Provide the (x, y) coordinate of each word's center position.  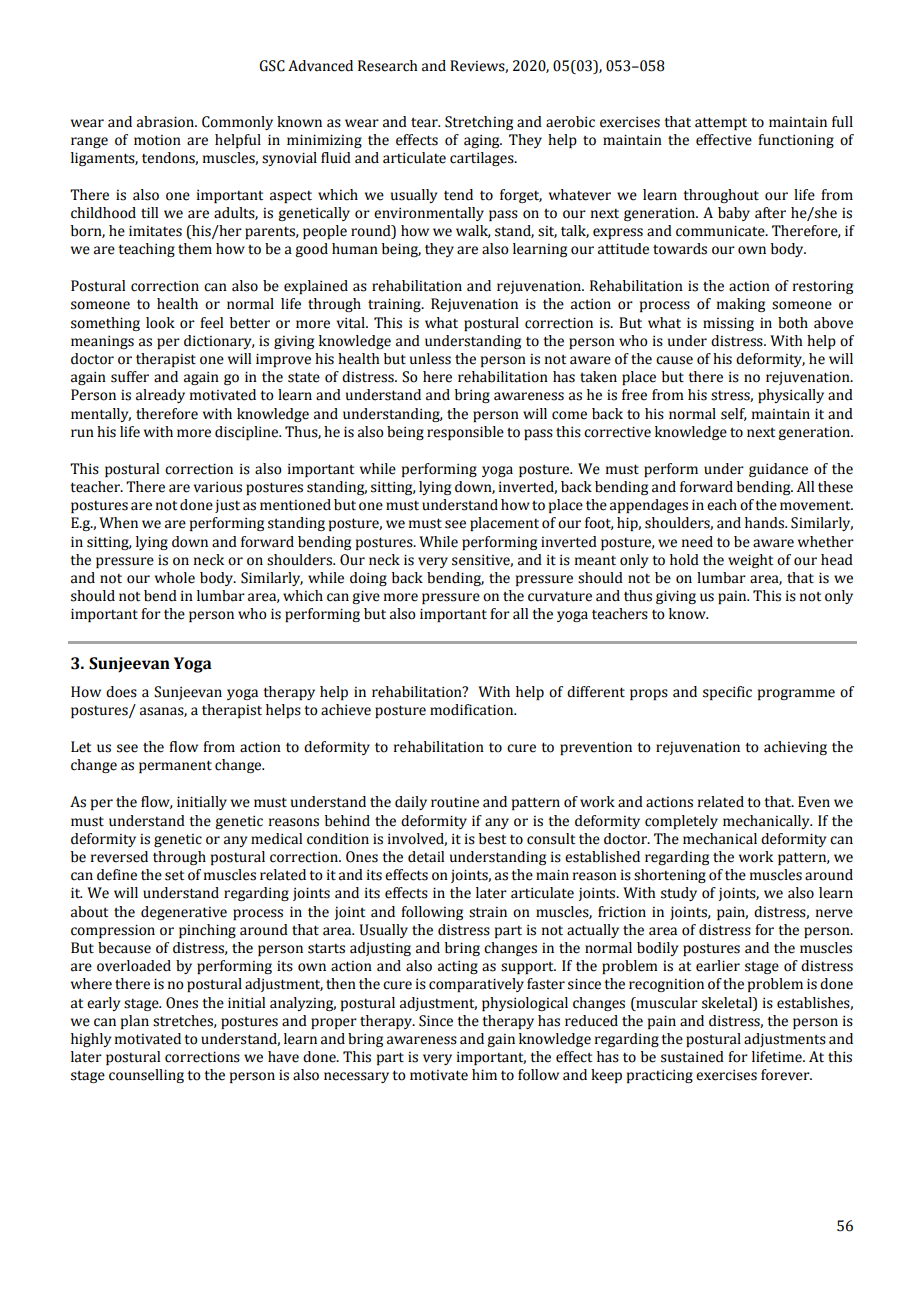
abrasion (167, 122)
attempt (721, 123)
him (484, 1074)
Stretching (479, 123)
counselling (146, 1076)
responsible (465, 433)
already (160, 396)
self (734, 414)
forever (786, 1075)
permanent (175, 766)
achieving (795, 748)
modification (473, 710)
